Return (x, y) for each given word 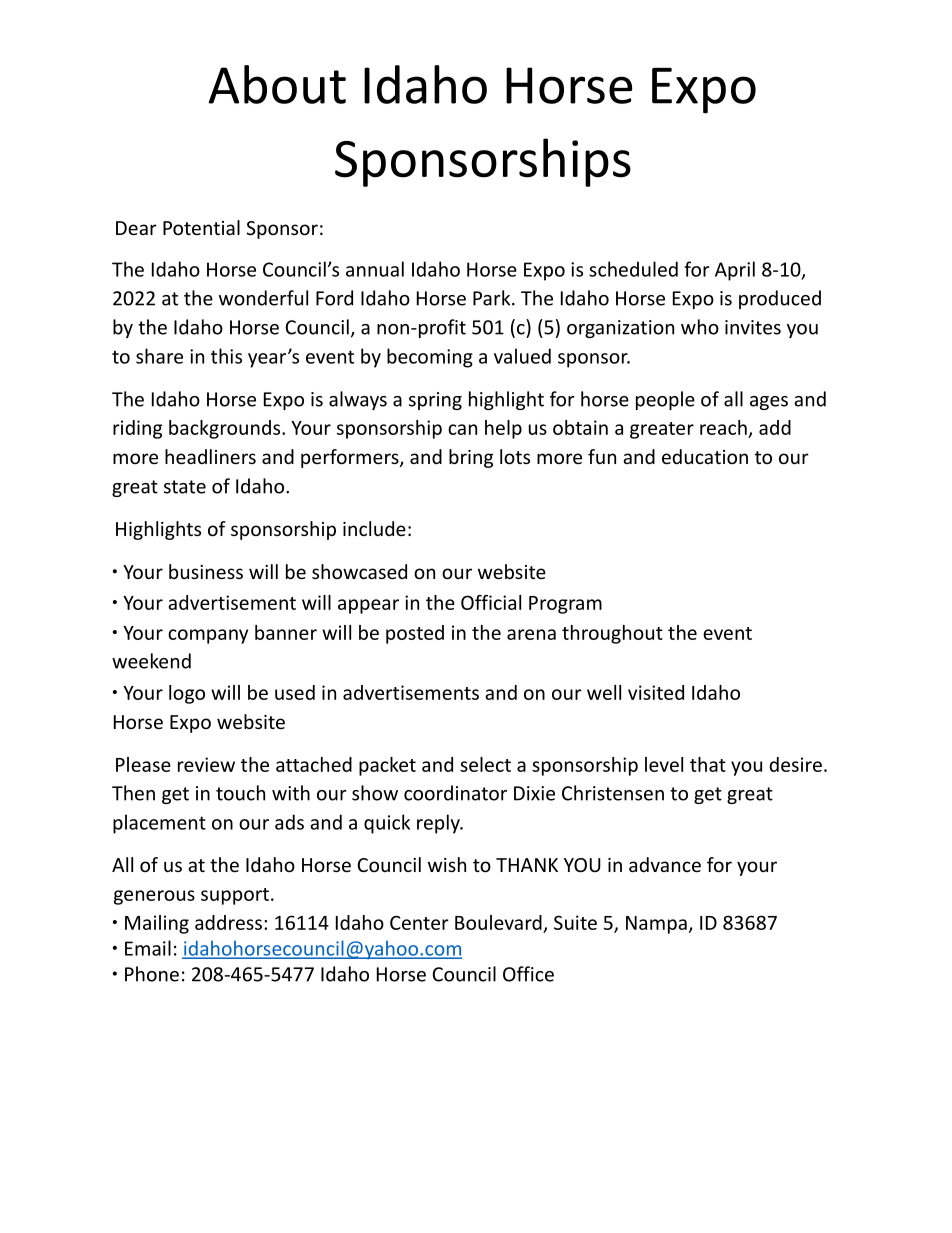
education (705, 456)
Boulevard (498, 922)
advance (665, 864)
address (228, 922)
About (277, 84)
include (374, 528)
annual (375, 269)
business (206, 571)
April (735, 271)
